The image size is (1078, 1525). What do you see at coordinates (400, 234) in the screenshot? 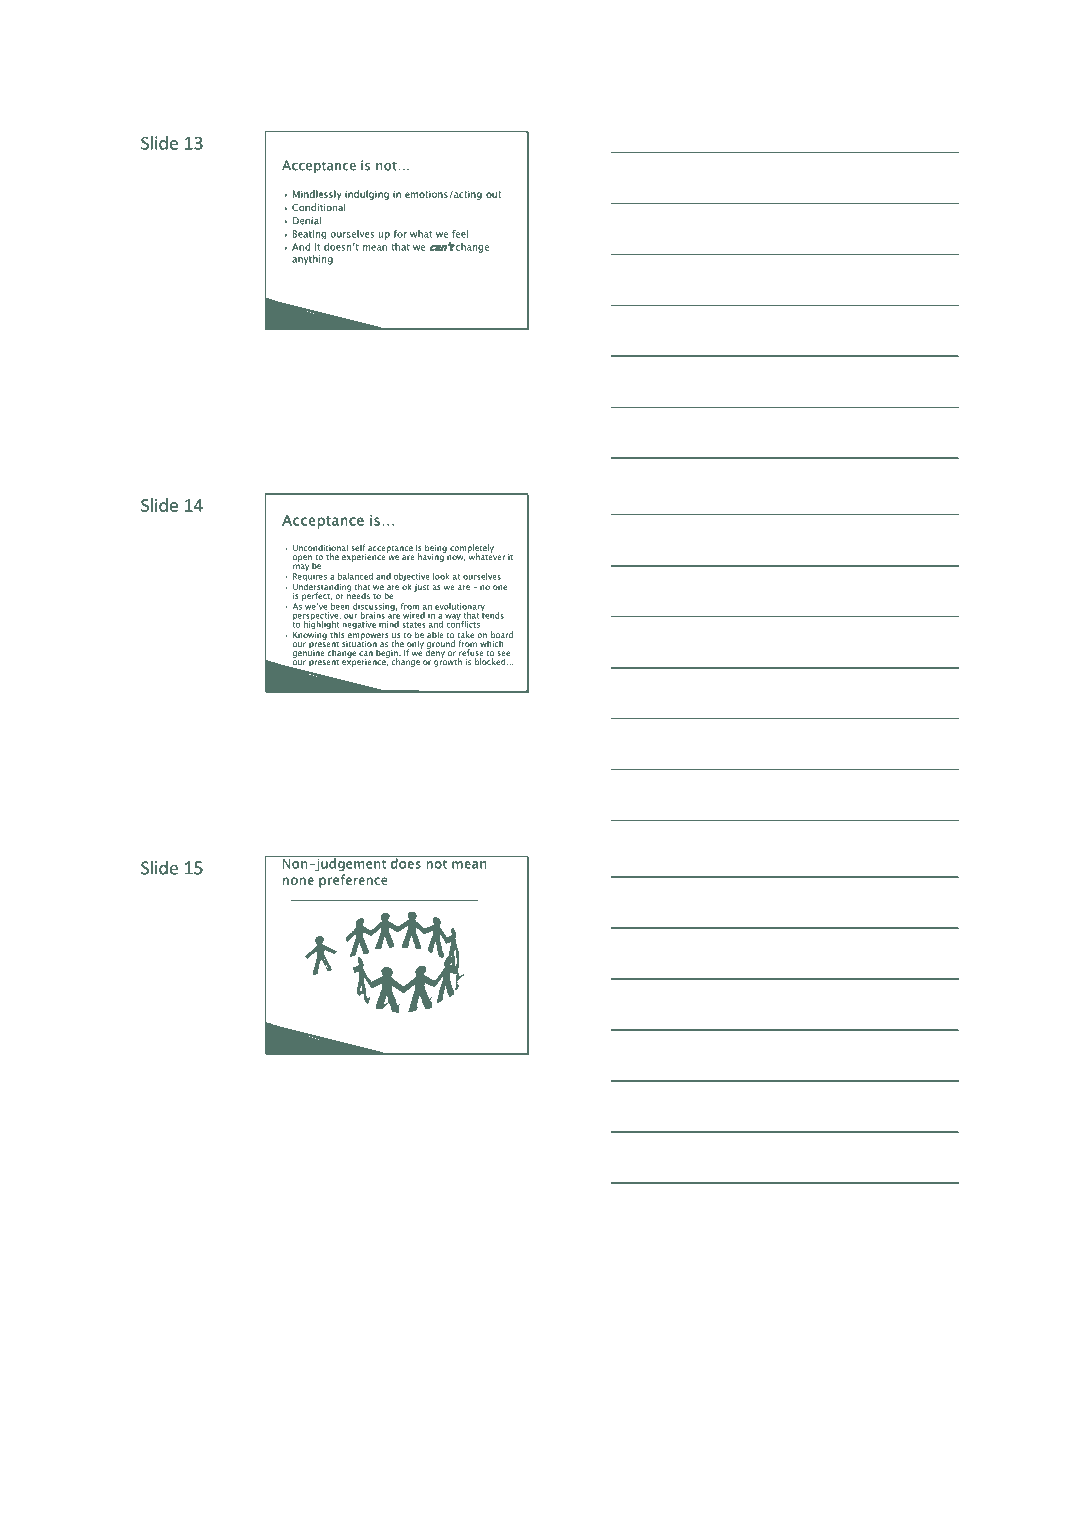
I see `for` at bounding box center [400, 234].
